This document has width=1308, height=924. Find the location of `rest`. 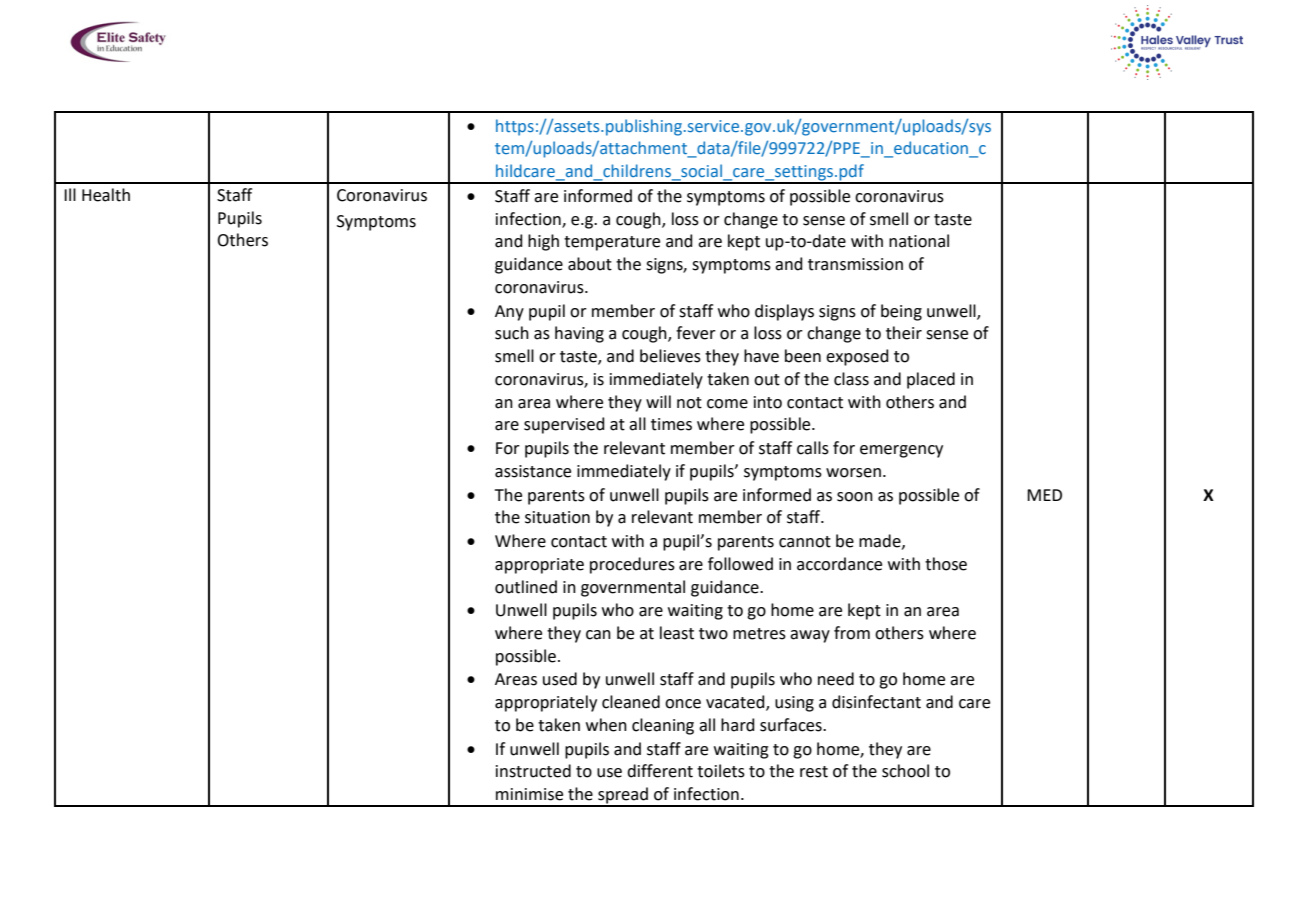

rest is located at coordinates (814, 772).
